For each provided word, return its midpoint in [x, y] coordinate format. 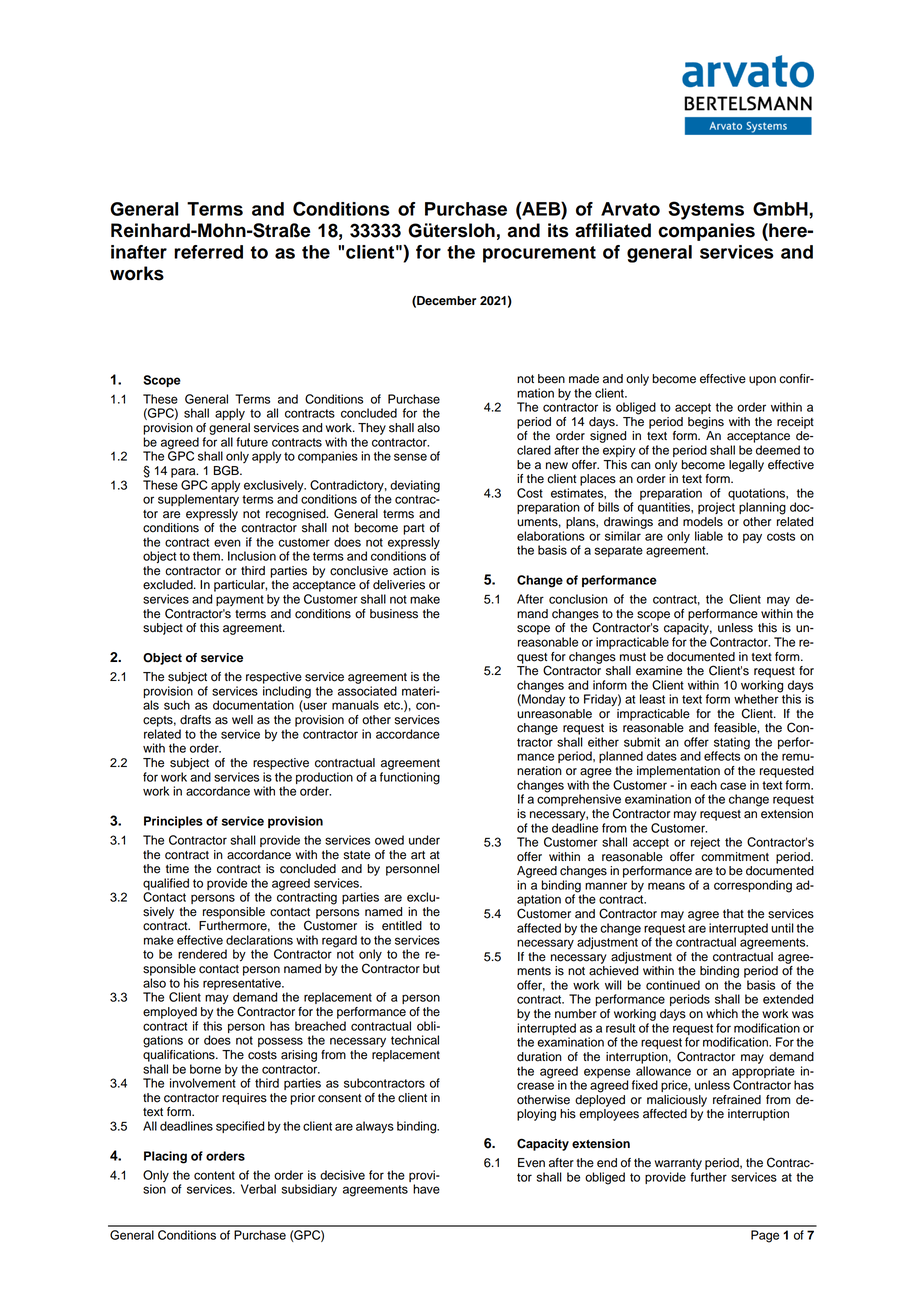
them [207, 556]
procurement [539, 254]
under [424, 840]
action [409, 571]
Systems [706, 210]
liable [709, 536]
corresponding [753, 886]
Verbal [258, 1189]
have [426, 1189]
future [252, 442]
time [177, 869]
